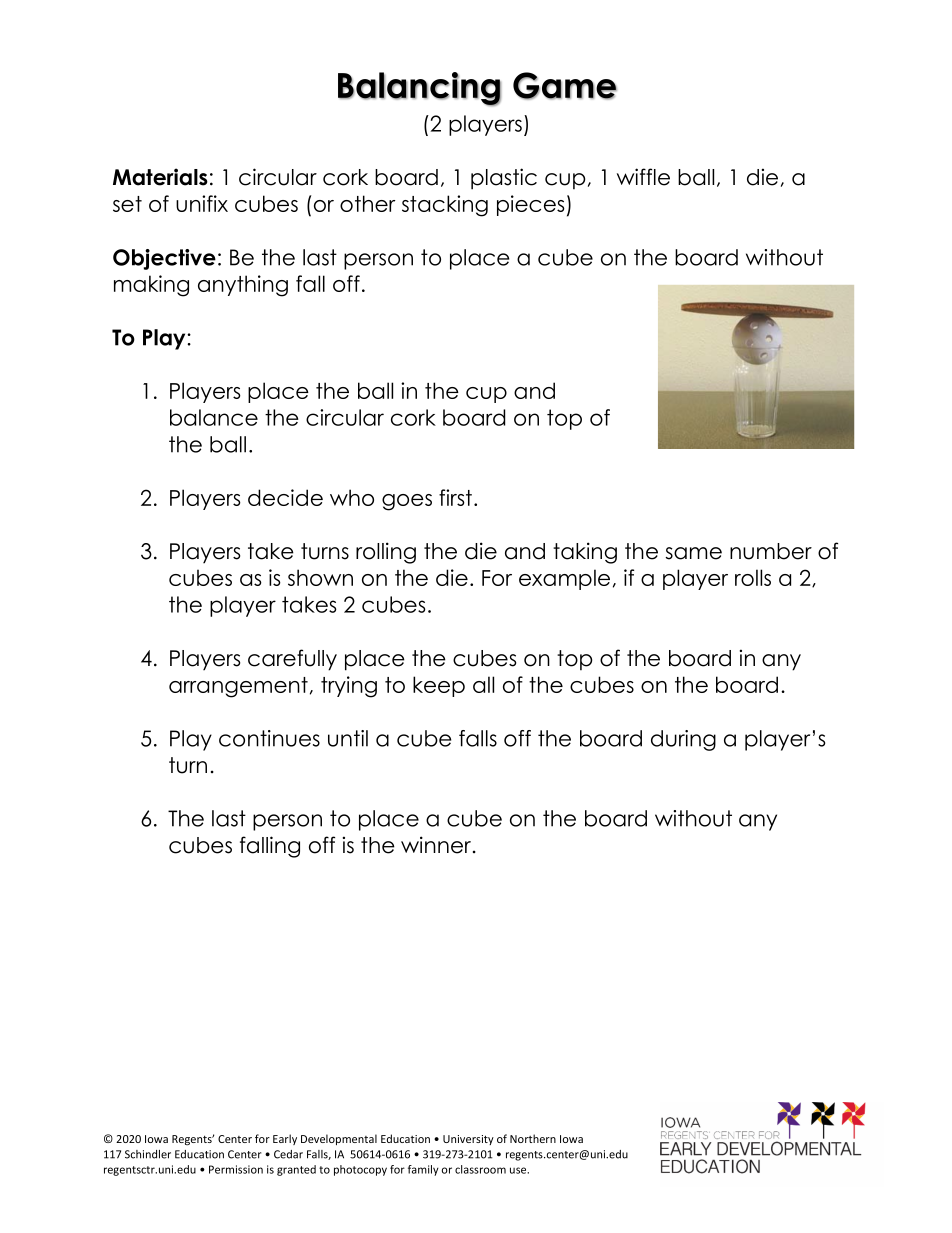 The width and height of the document is (952, 1233). What do you see at coordinates (160, 177) in the document?
I see `Materials` at bounding box center [160, 177].
